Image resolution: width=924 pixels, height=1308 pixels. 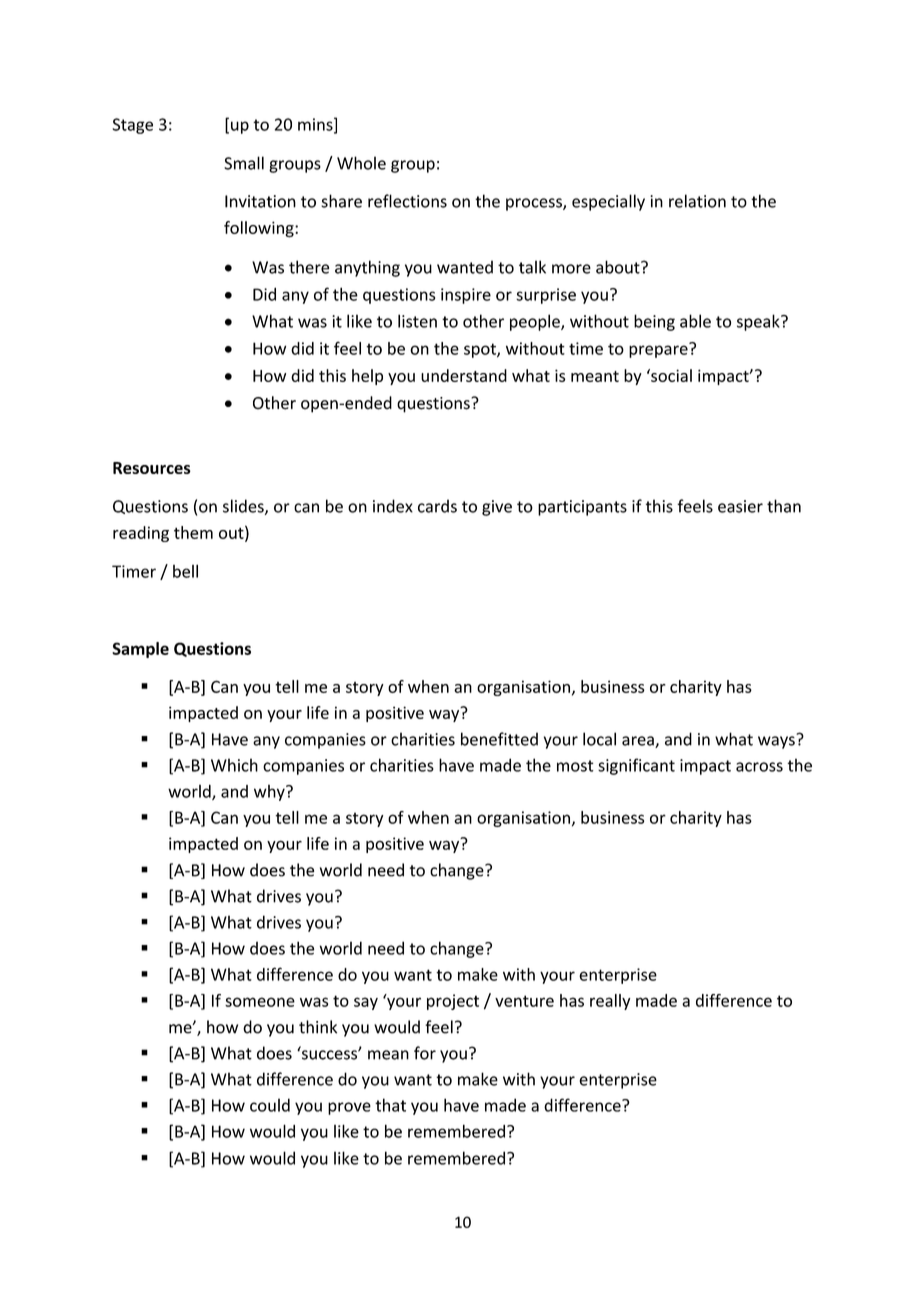 I want to click on Resources, so click(x=152, y=468).
